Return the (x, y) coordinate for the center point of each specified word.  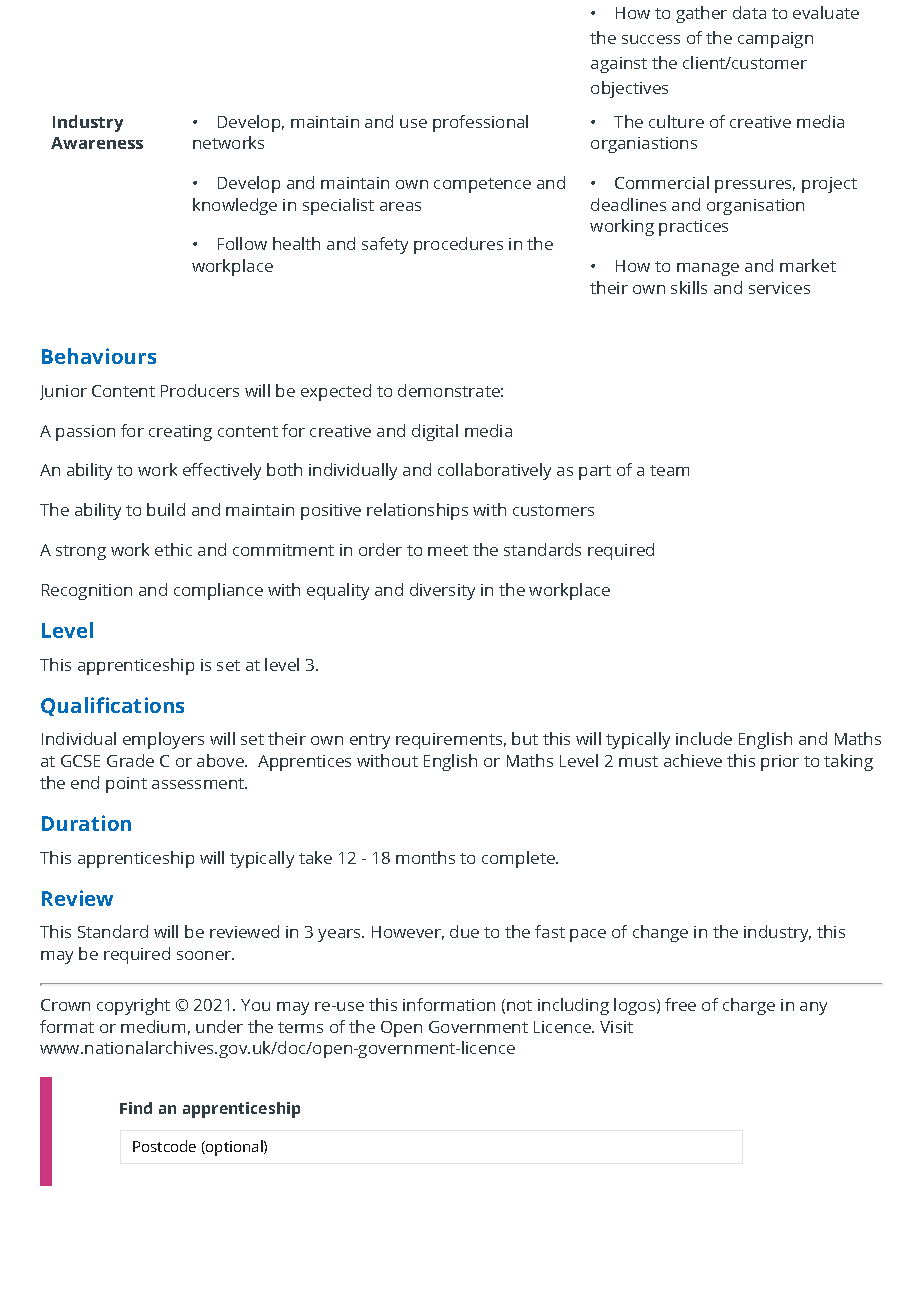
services (779, 288)
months (425, 857)
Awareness (97, 143)
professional (480, 123)
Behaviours (99, 356)
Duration (86, 823)
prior (780, 763)
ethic (173, 549)
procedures (458, 245)
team (669, 470)
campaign (775, 40)
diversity (442, 591)
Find (136, 1108)
